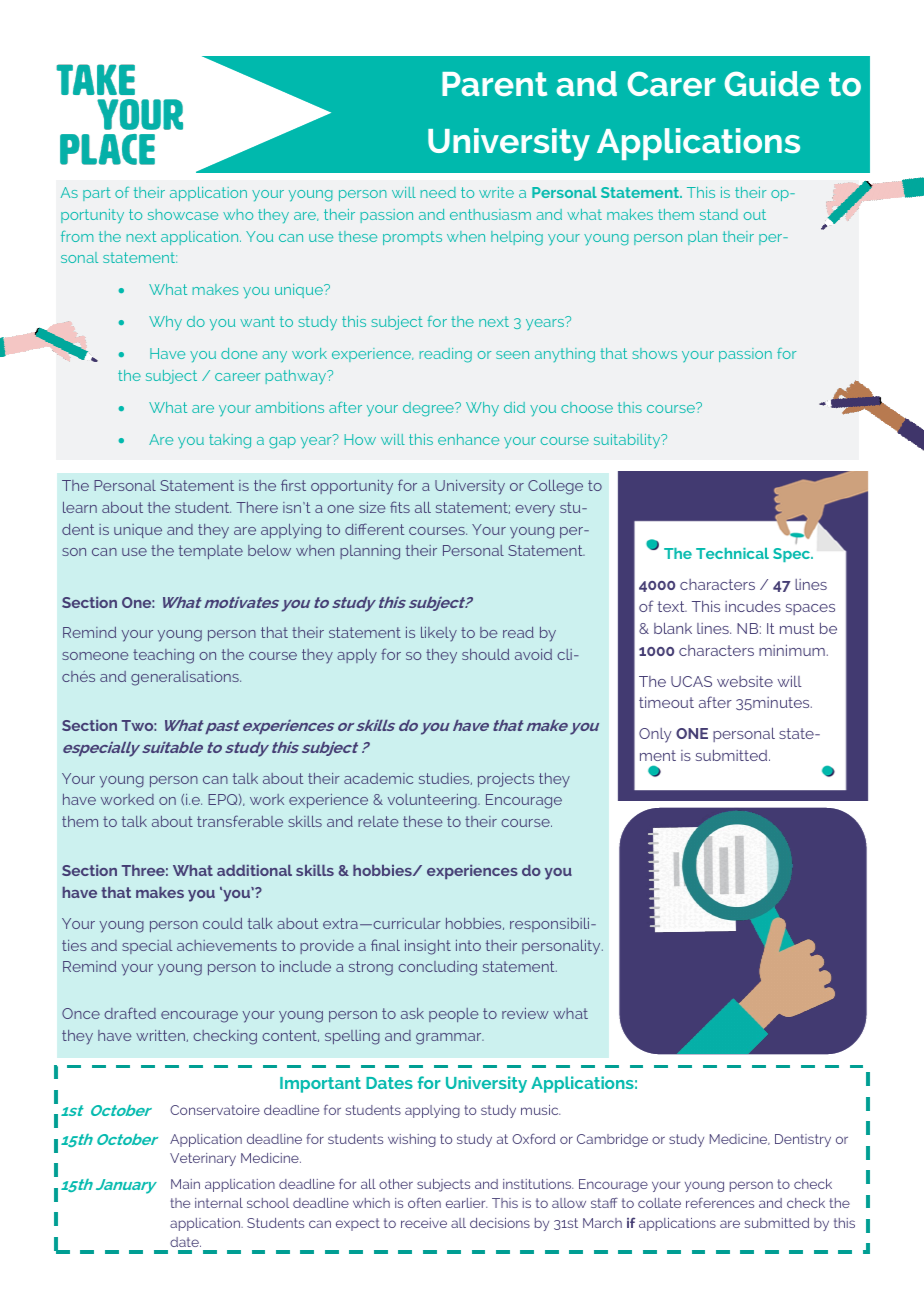 The width and height of the page is (924, 1308). I want to click on taking, so click(230, 441).
